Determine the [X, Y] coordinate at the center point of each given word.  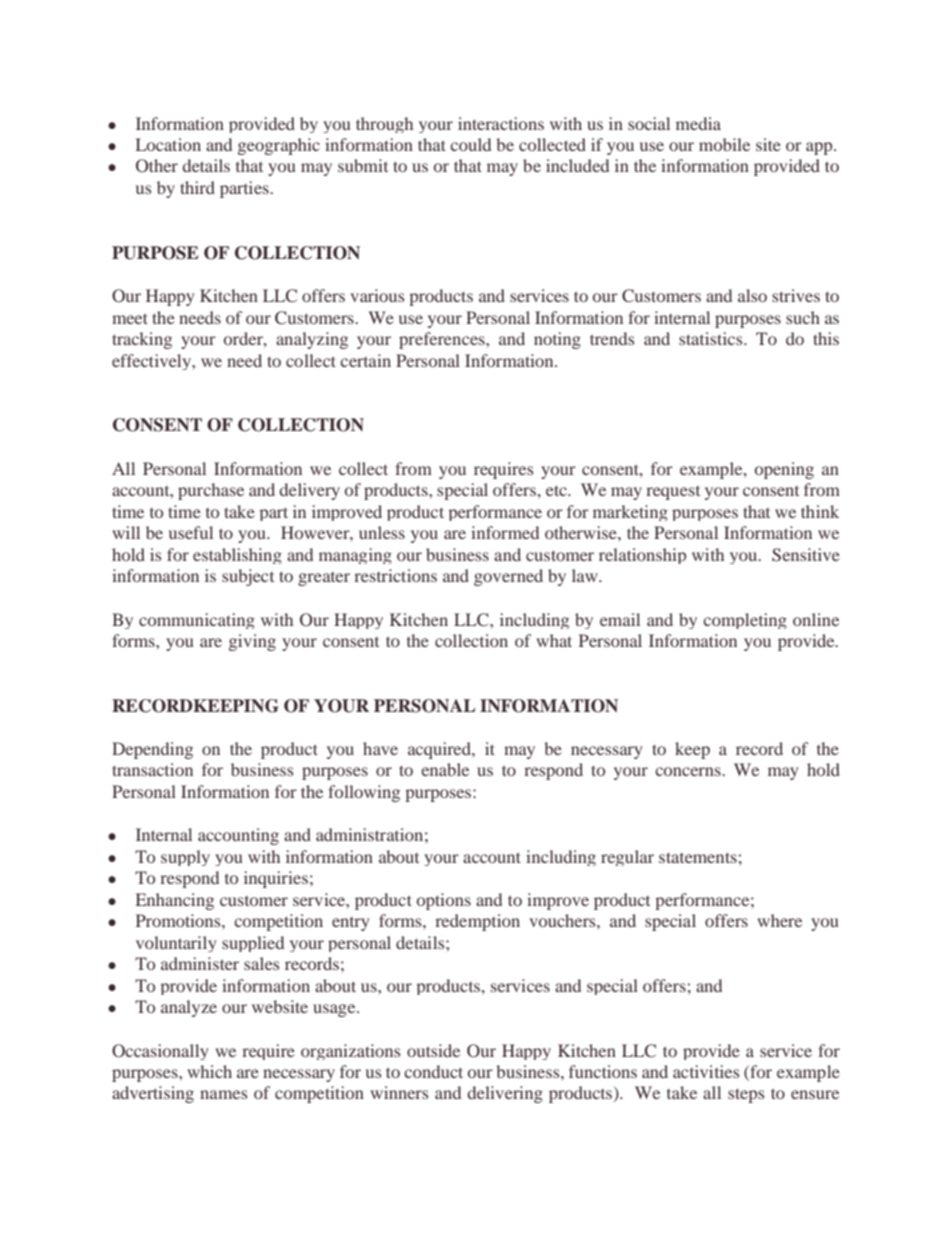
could [470, 144]
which [209, 1071]
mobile [724, 144]
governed [508, 577]
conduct [433, 1071]
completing [745, 621]
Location [168, 144]
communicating [197, 621]
